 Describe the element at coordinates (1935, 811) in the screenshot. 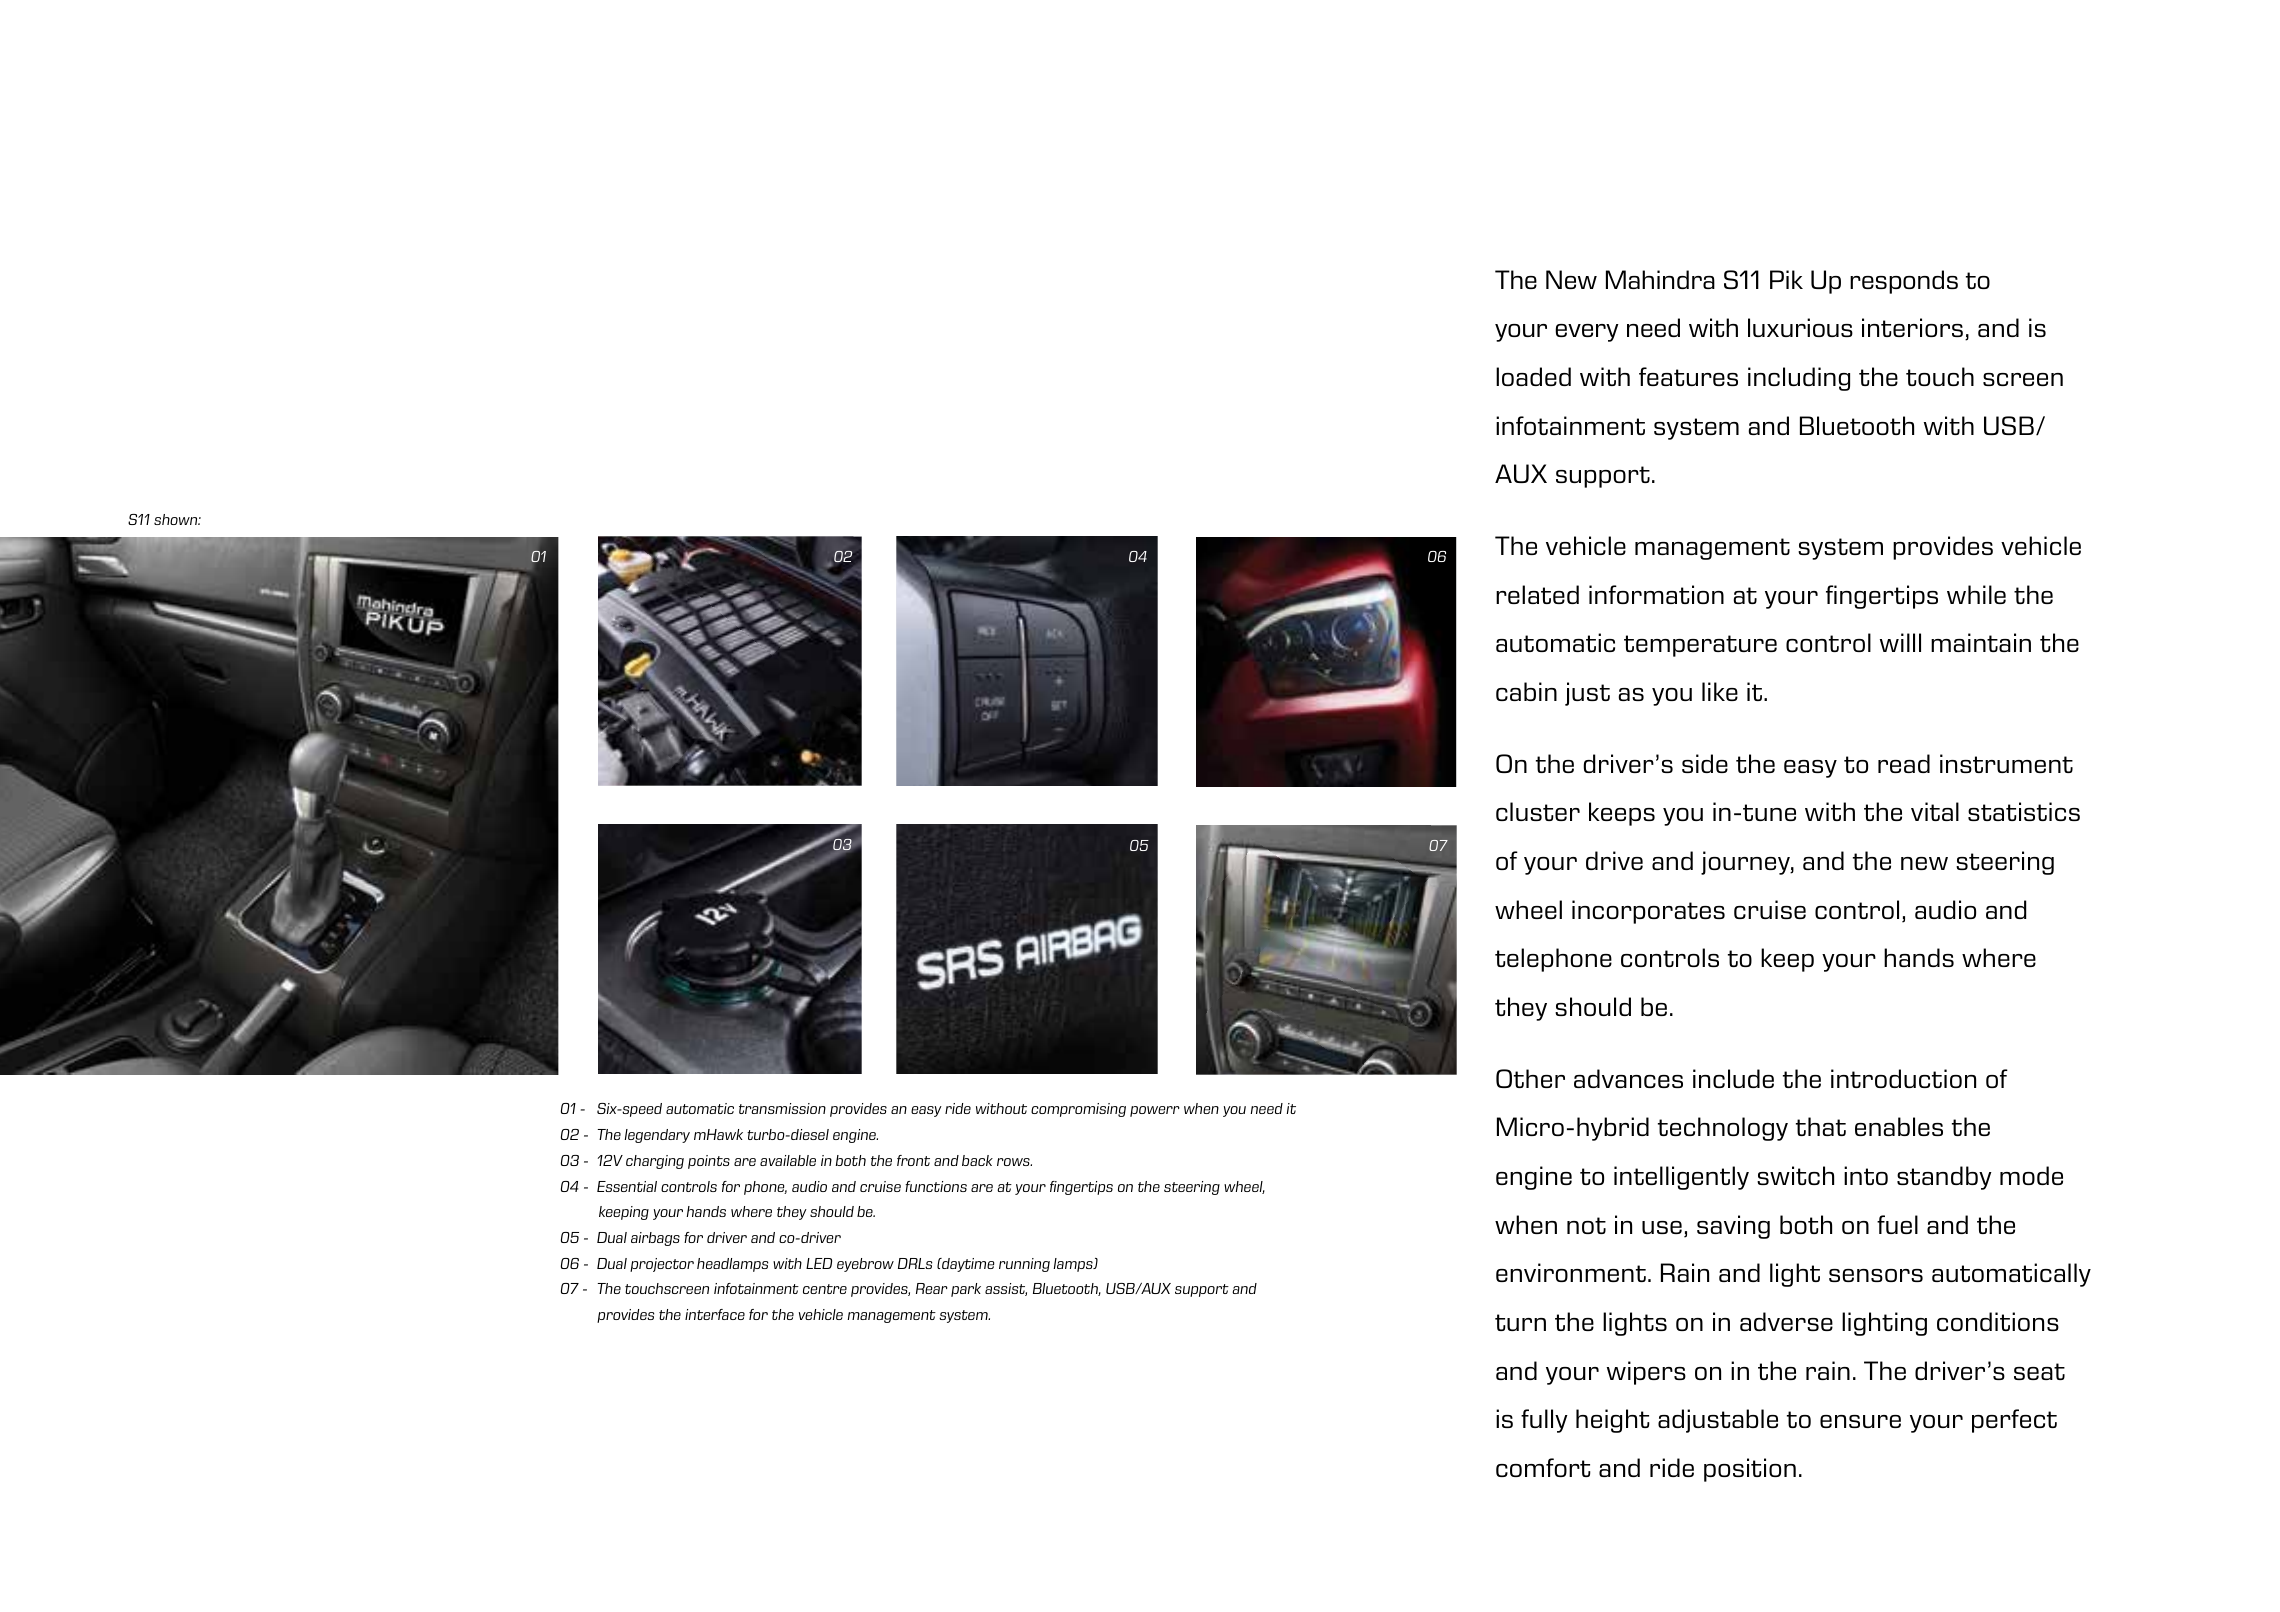

I see `vital` at that location.
